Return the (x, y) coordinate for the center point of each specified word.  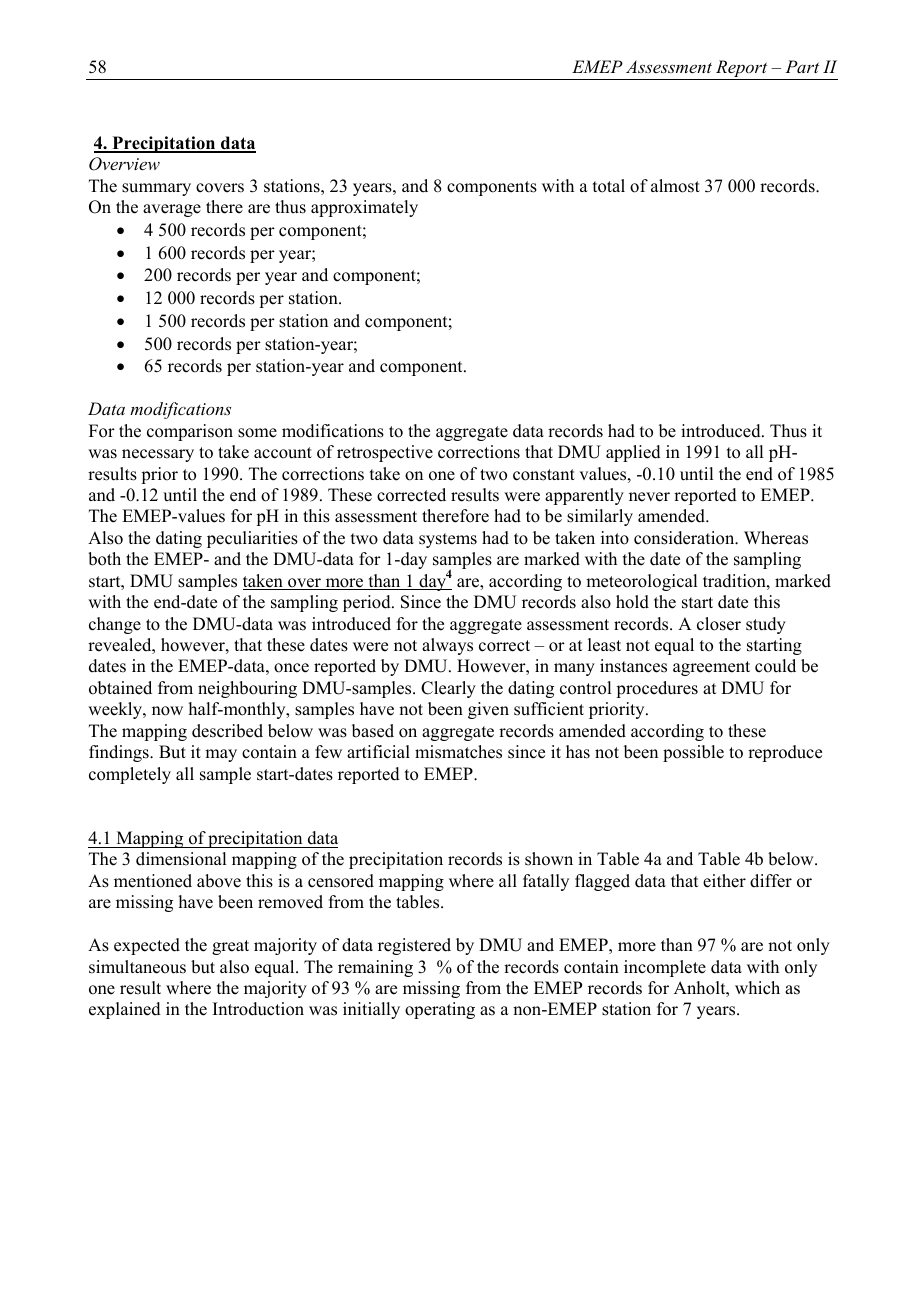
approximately (364, 208)
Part (802, 66)
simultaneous (137, 967)
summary (156, 189)
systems (448, 540)
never (649, 497)
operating (440, 1010)
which (757, 988)
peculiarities (252, 539)
